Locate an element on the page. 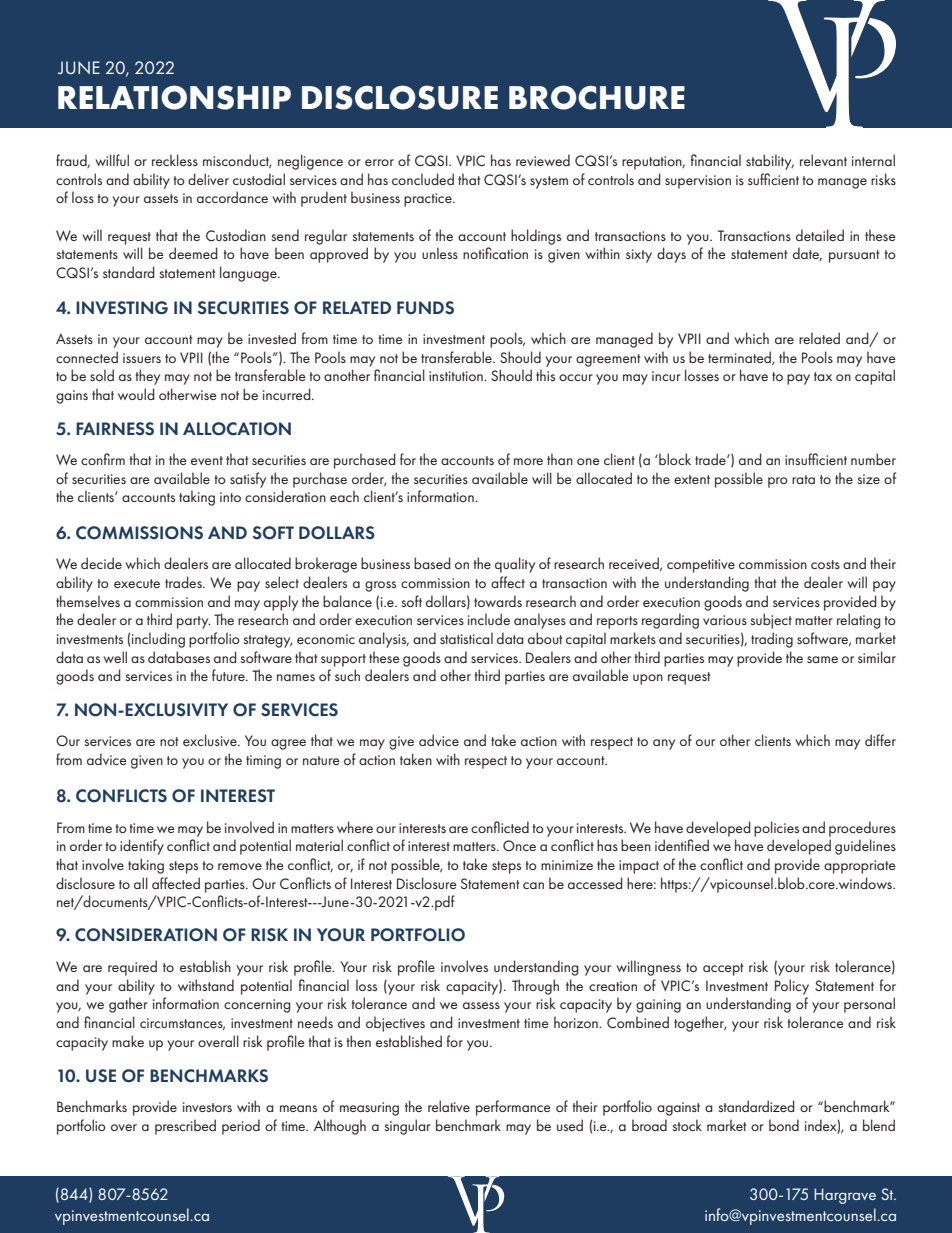 The image size is (952, 1233). reviewed is located at coordinates (543, 160).
